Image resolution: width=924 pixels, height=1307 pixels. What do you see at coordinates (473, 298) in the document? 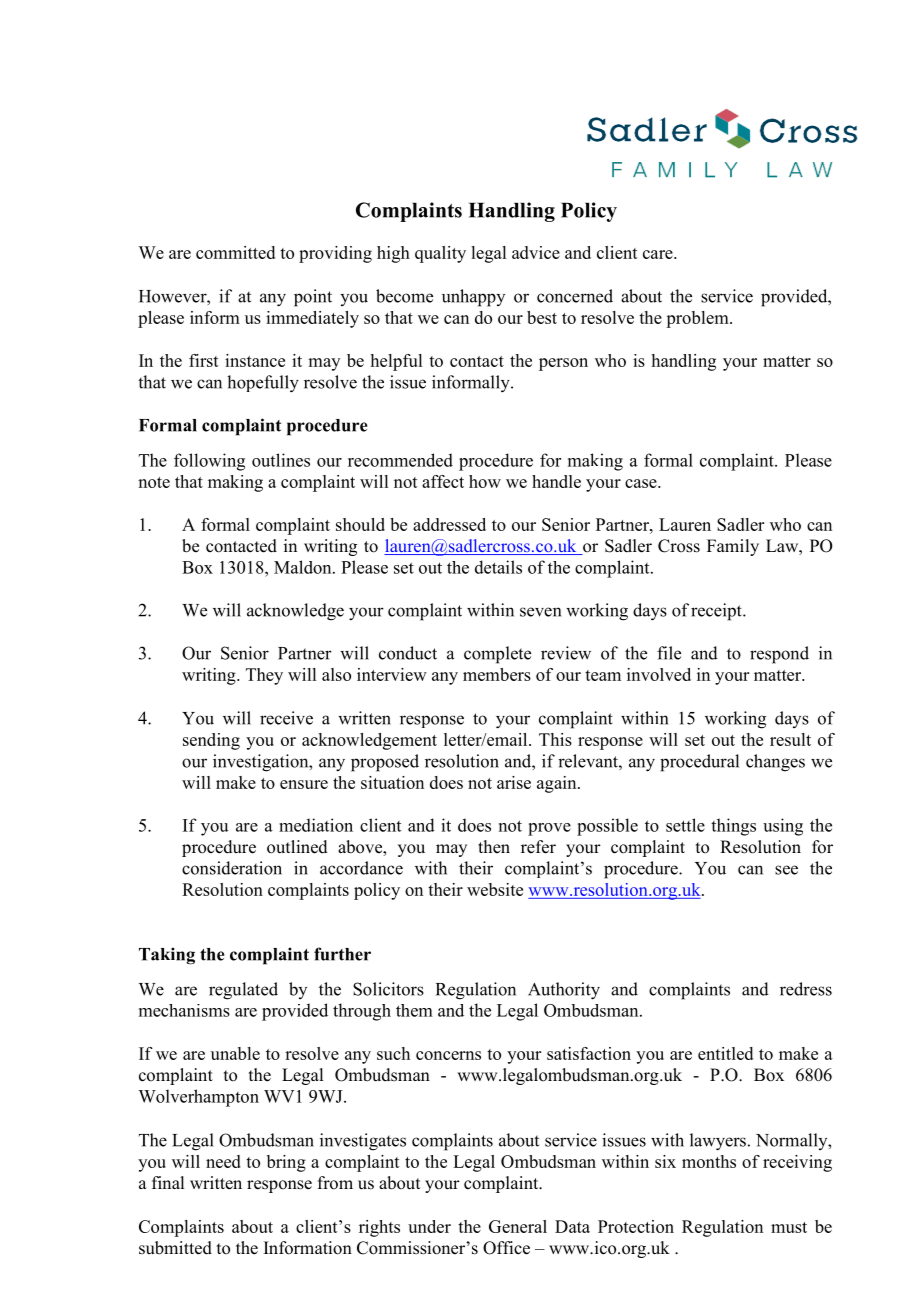
I see `unhappy` at bounding box center [473, 298].
